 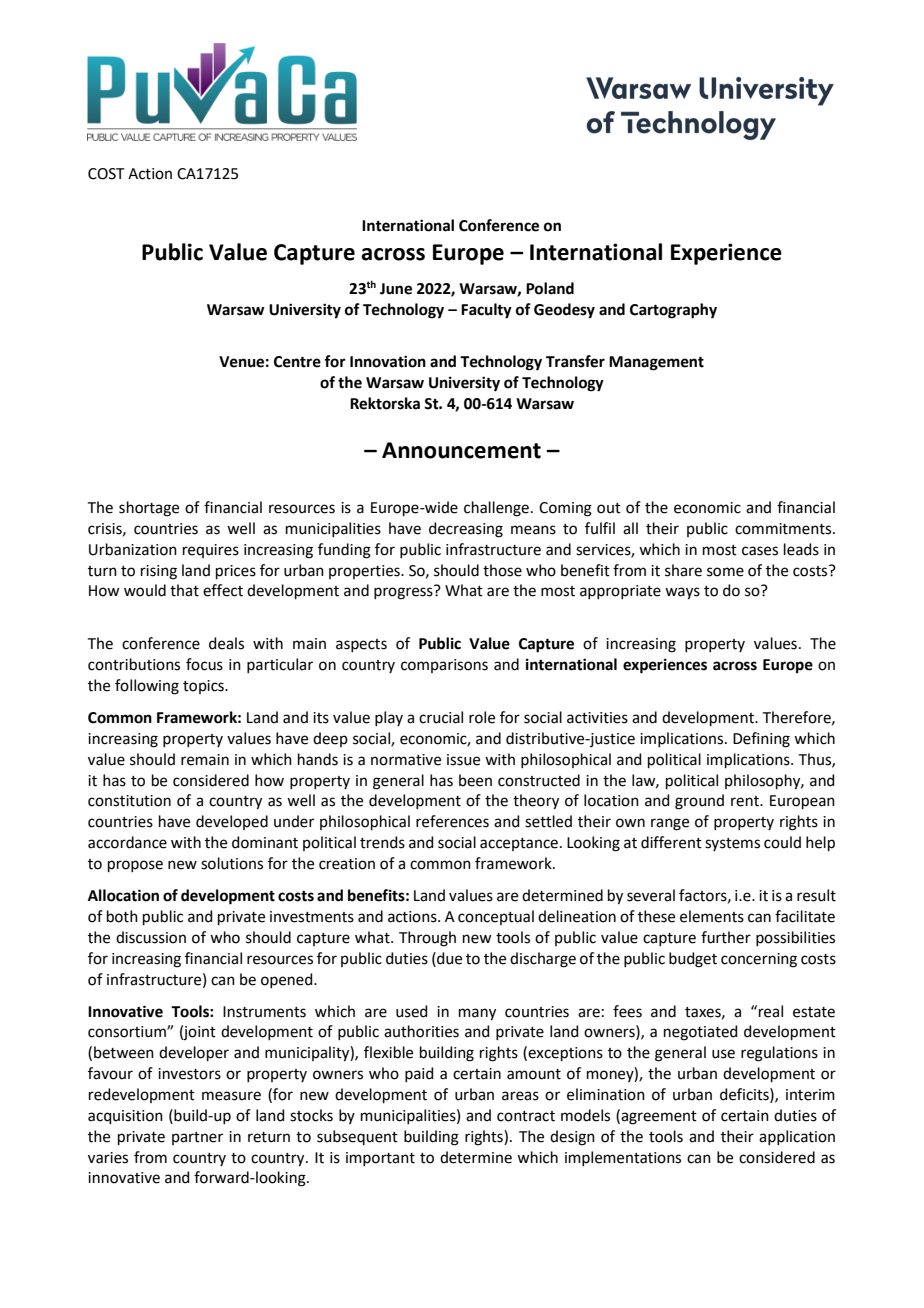 What do you see at coordinates (297, 362) in the page?
I see `Centre` at bounding box center [297, 362].
